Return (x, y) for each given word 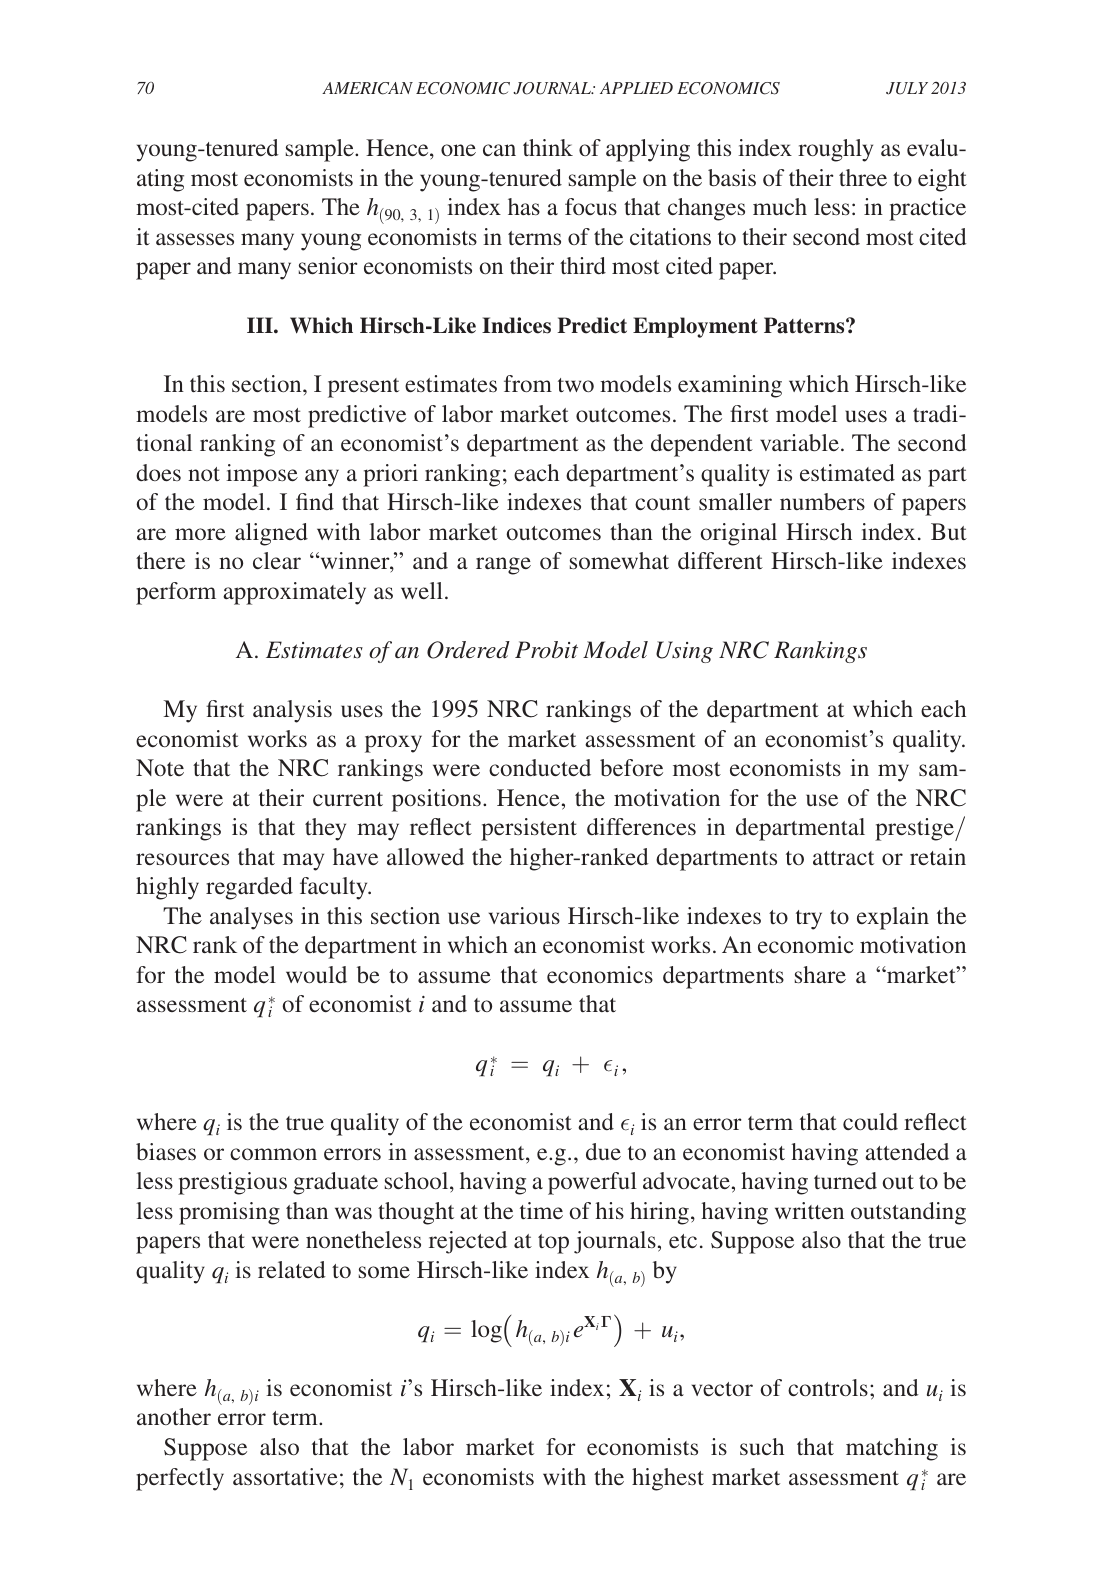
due (603, 1151)
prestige (915, 829)
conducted (540, 767)
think (548, 147)
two (576, 385)
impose (262, 475)
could (870, 1121)
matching (892, 1449)
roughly (835, 150)
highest (668, 1479)
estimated (847, 472)
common (273, 1154)
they (325, 829)
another (174, 1416)
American (367, 88)
